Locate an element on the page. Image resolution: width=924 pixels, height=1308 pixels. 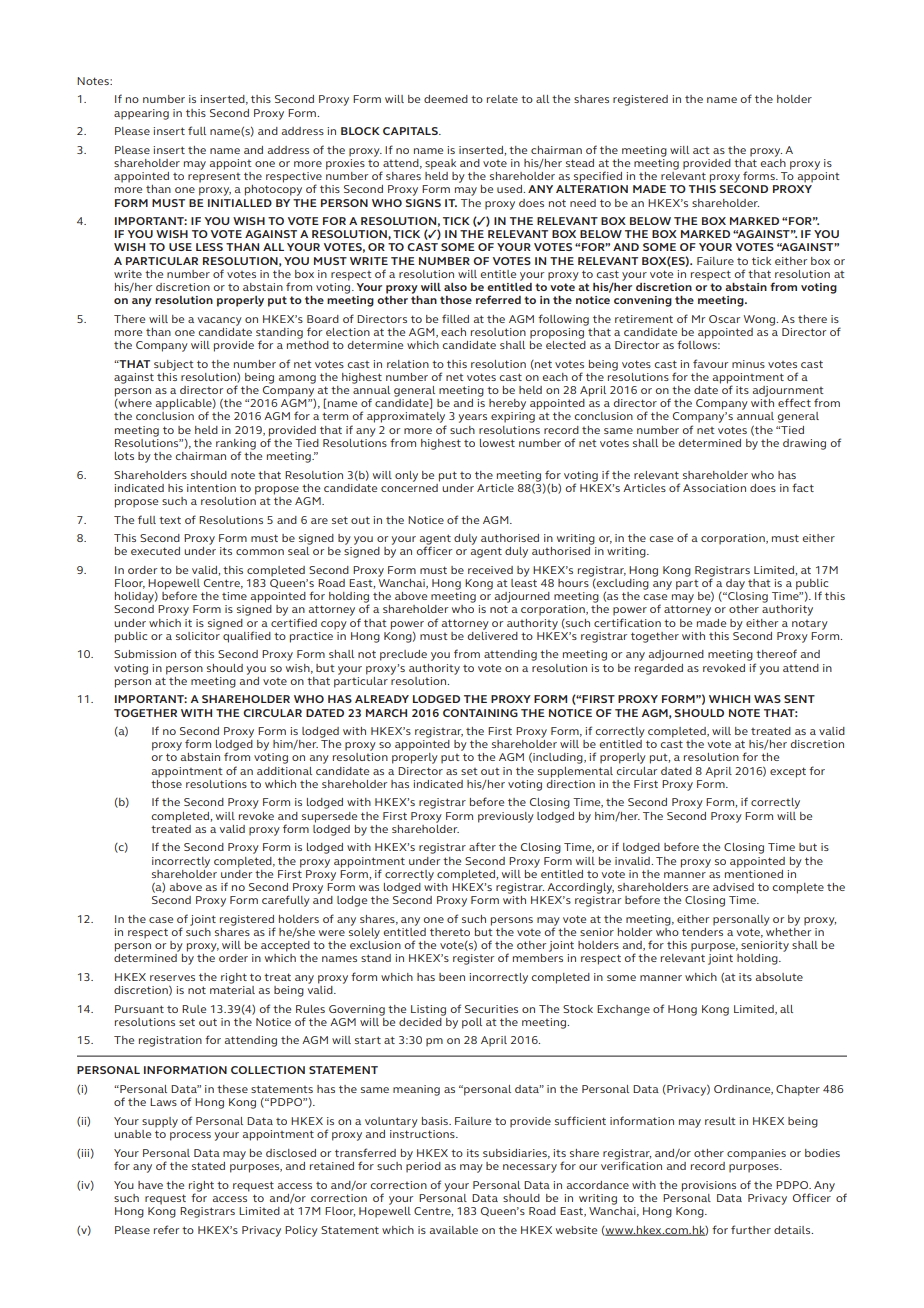
received is located at coordinates (490, 570).
